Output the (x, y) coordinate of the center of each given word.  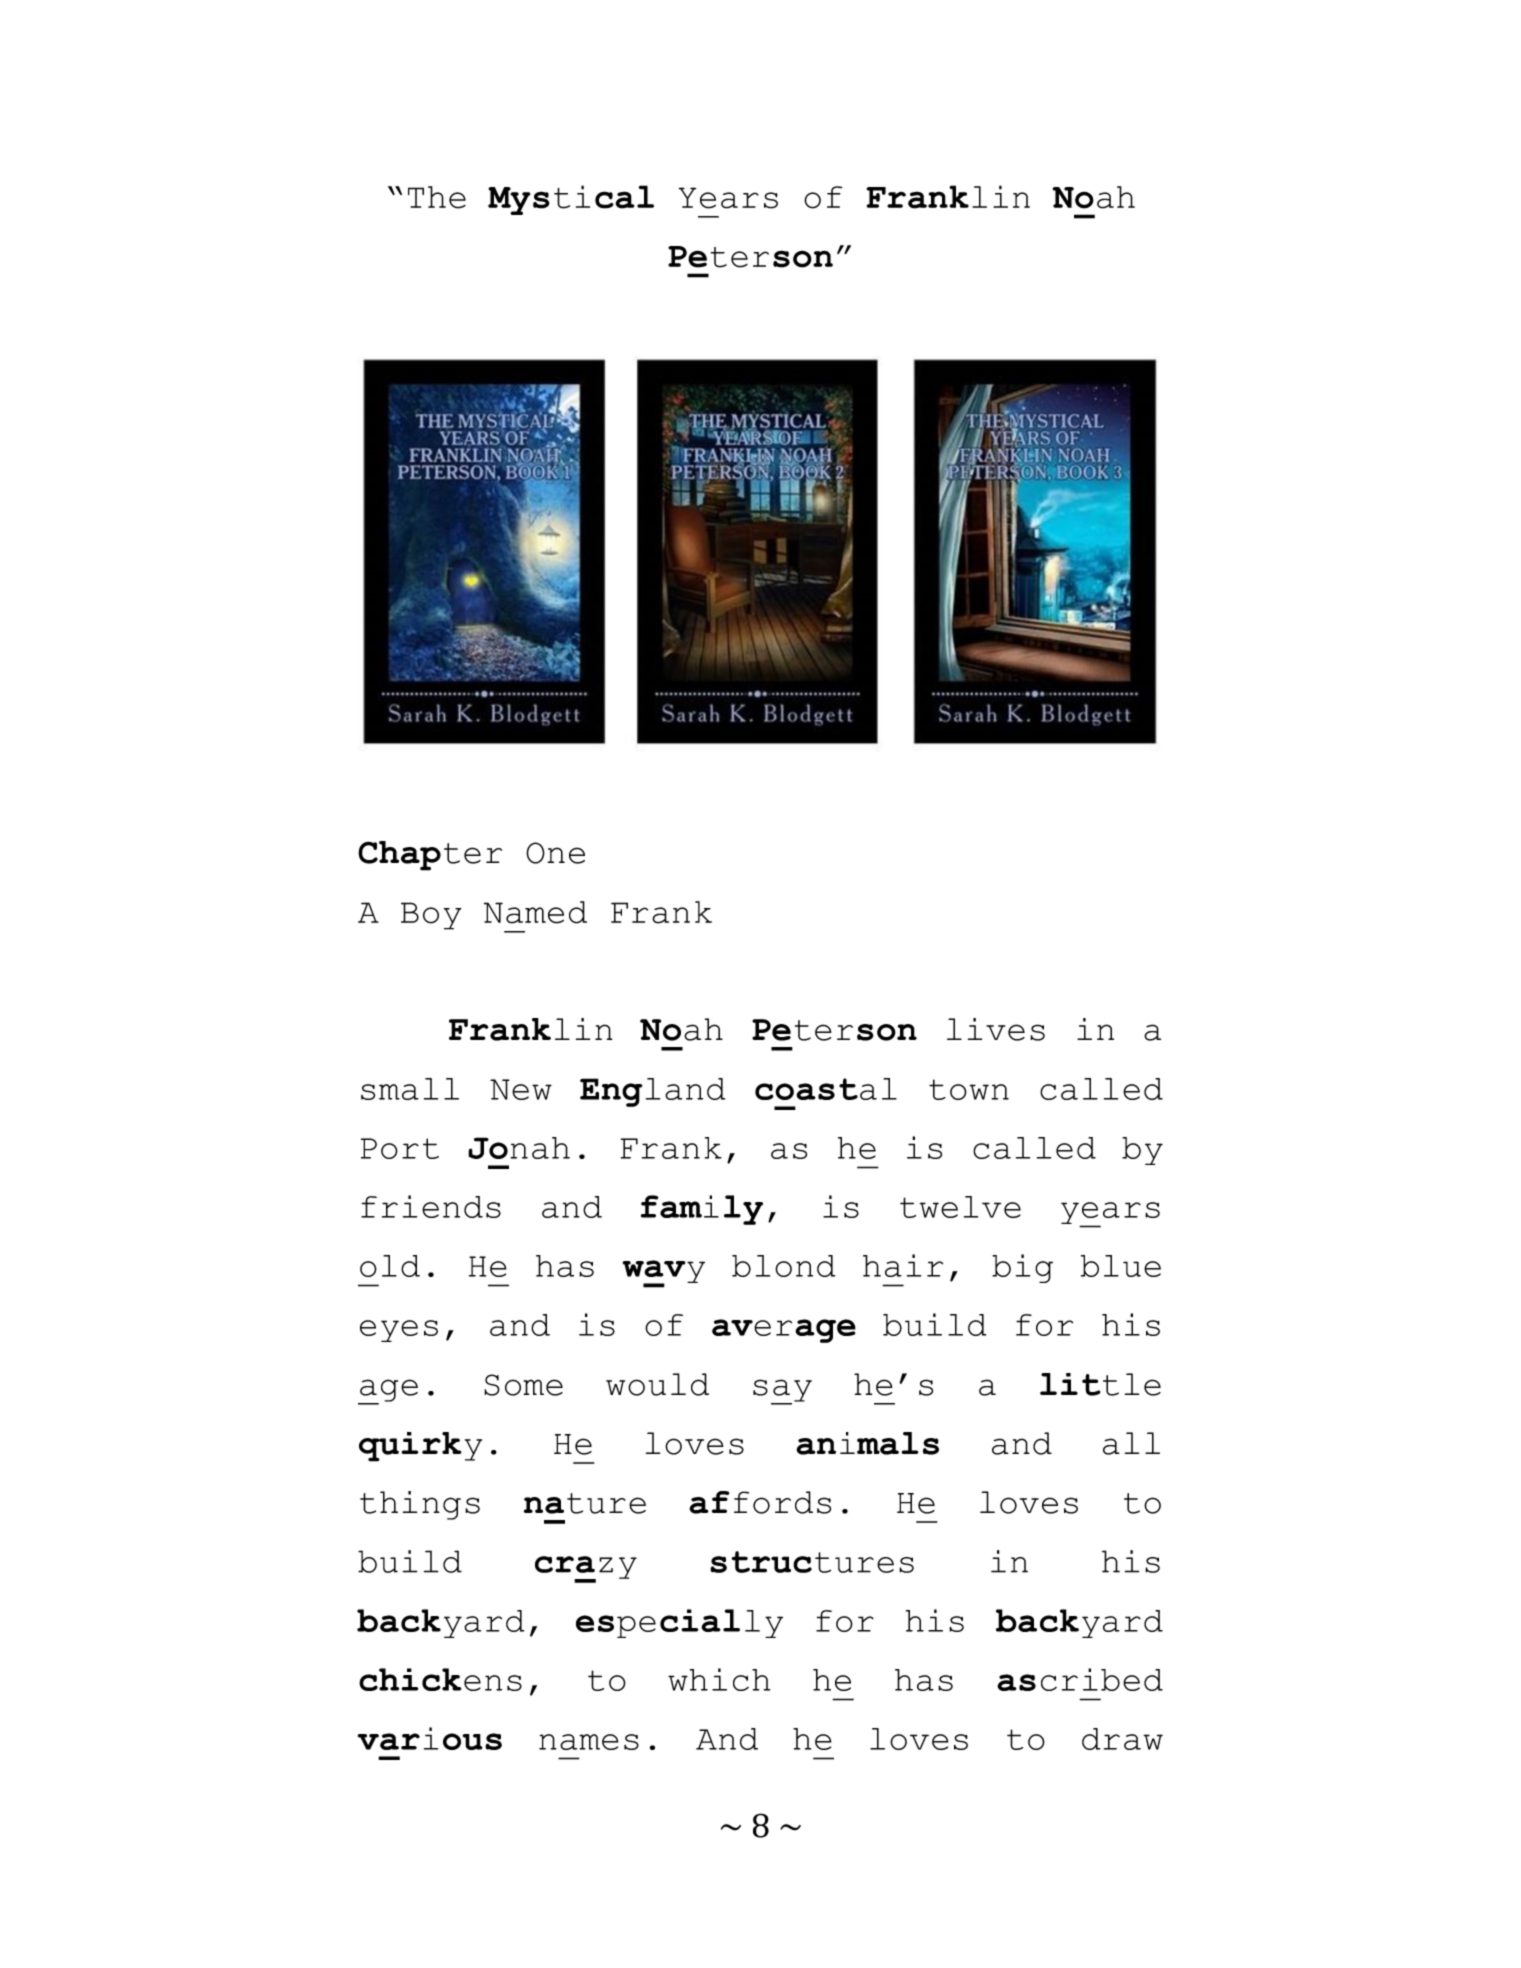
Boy (431, 916)
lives (996, 1029)
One (555, 853)
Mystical (571, 200)
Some (523, 1385)
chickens (440, 1679)
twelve (960, 1207)
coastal (826, 1089)
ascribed (1080, 1679)
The (437, 197)
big (1022, 1268)
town (969, 1089)
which (719, 1679)
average (784, 1331)
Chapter (430, 856)
